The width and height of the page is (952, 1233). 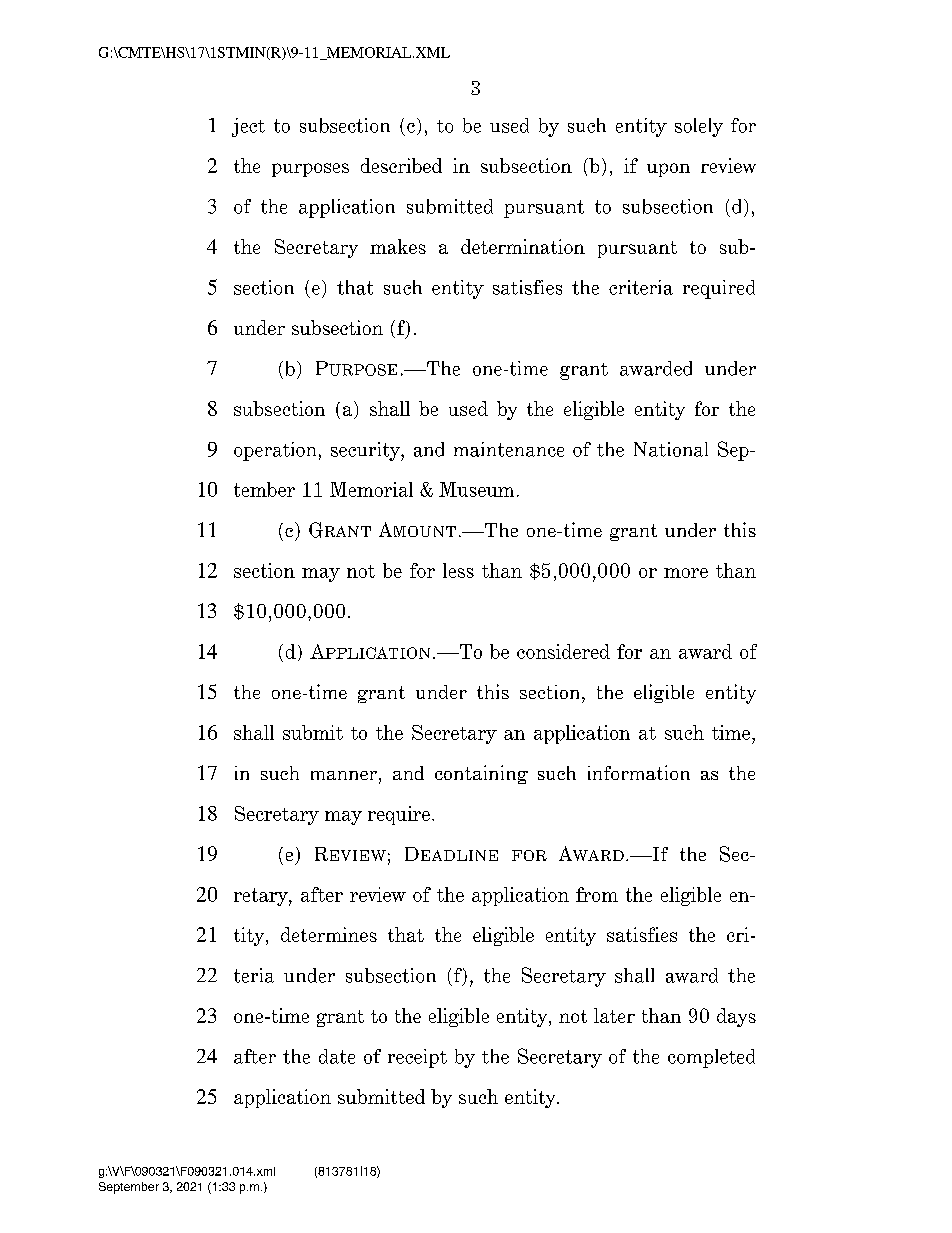 What do you see at coordinates (401, 165) in the page?
I see `described` at bounding box center [401, 165].
